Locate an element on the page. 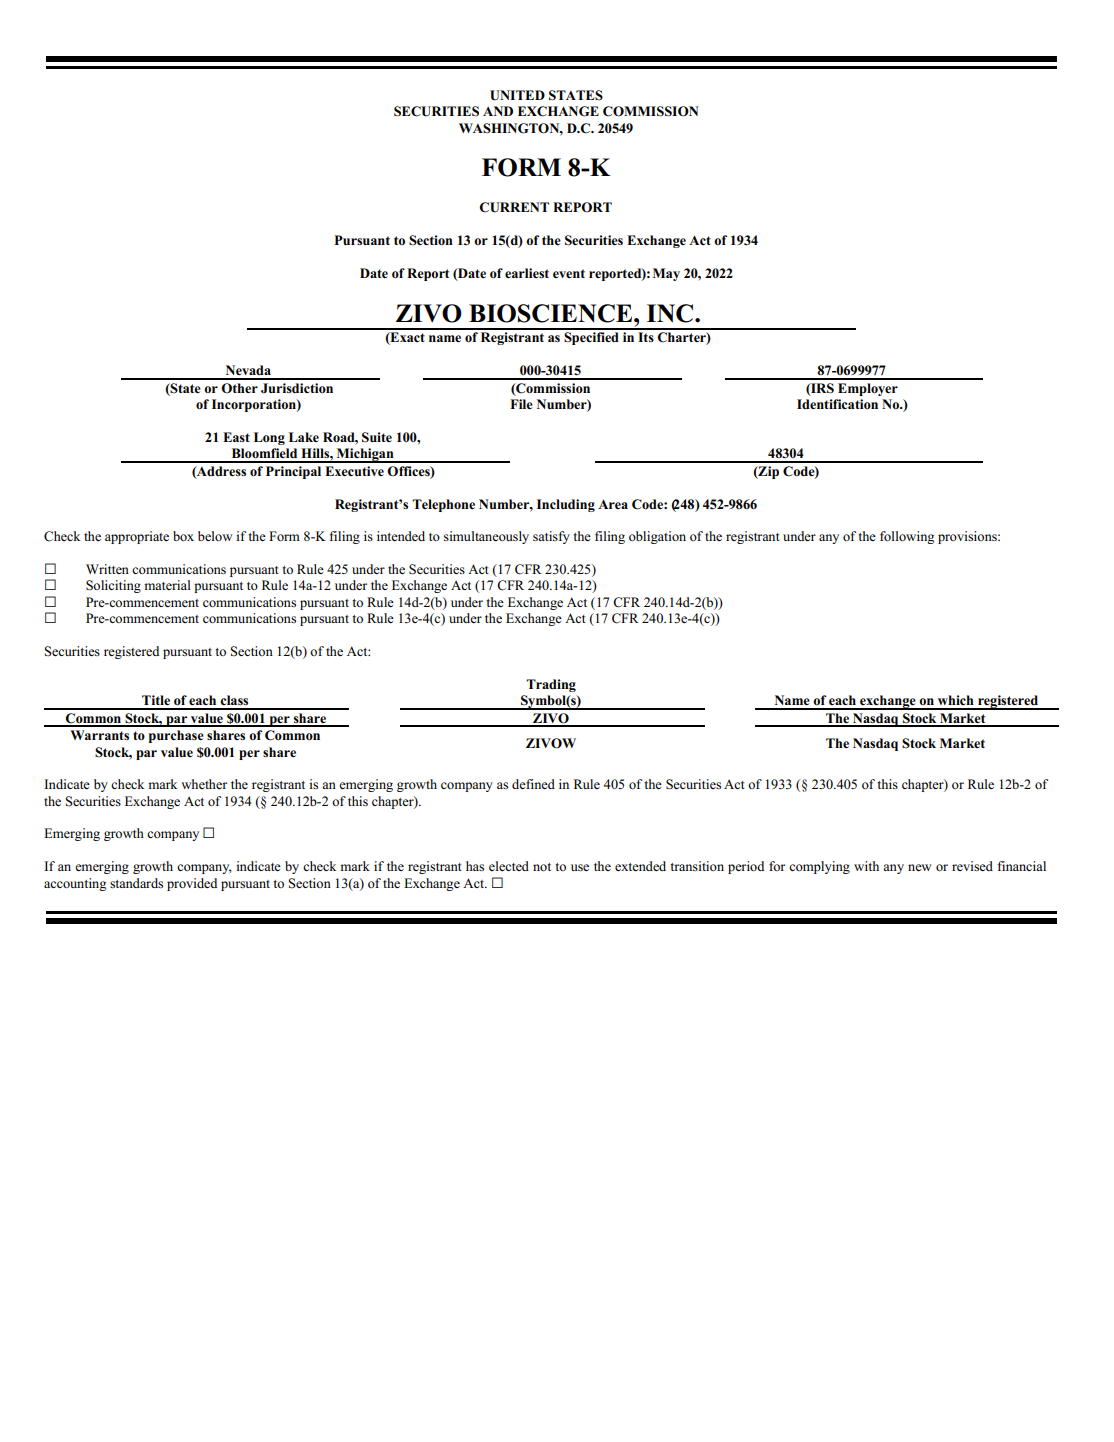 The width and height of the image is (1114, 1442). Trading is located at coordinates (551, 685).
